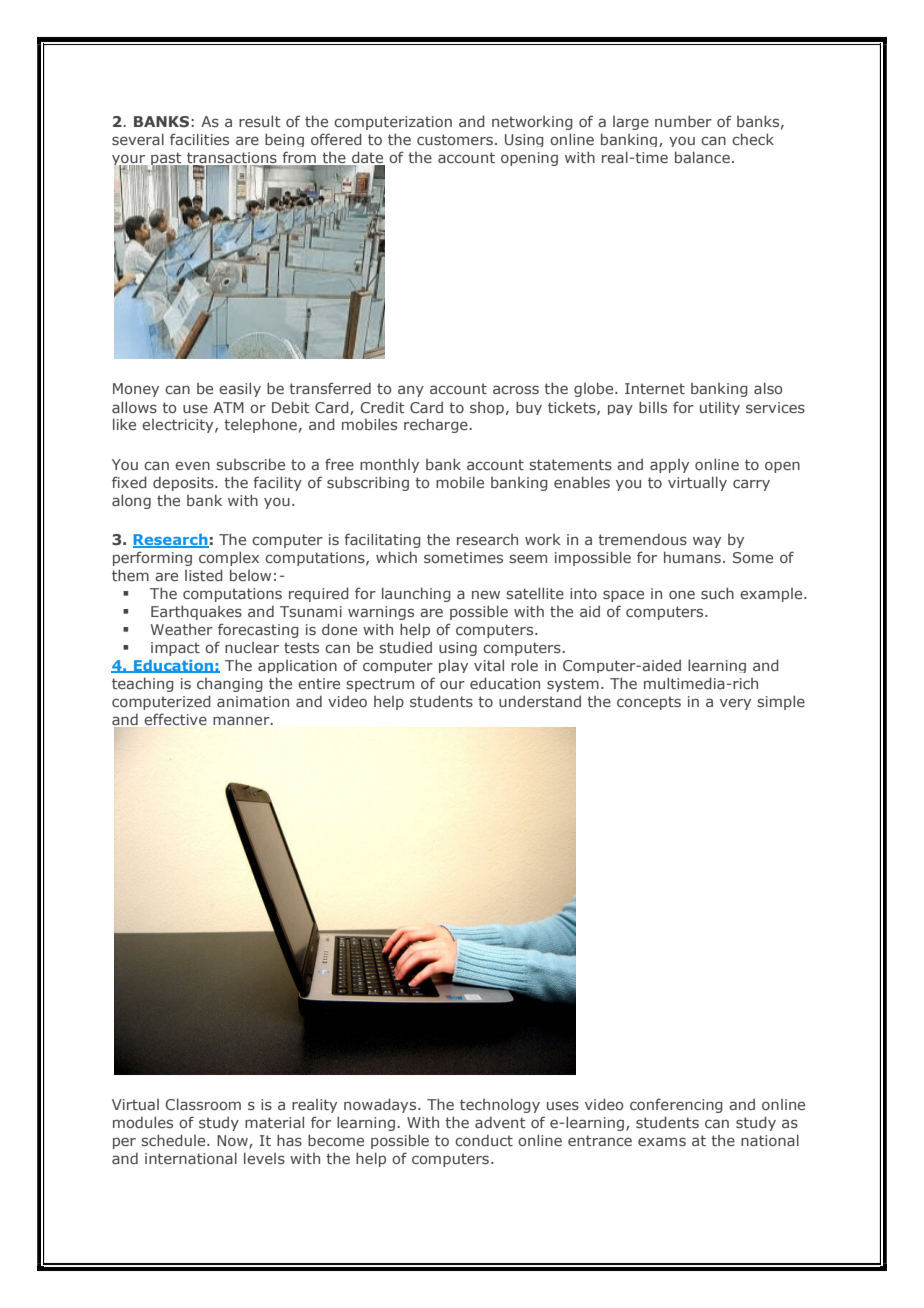 The width and height of the page is (924, 1308). Describe the element at coordinates (735, 704) in the page. I see `very` at that location.
